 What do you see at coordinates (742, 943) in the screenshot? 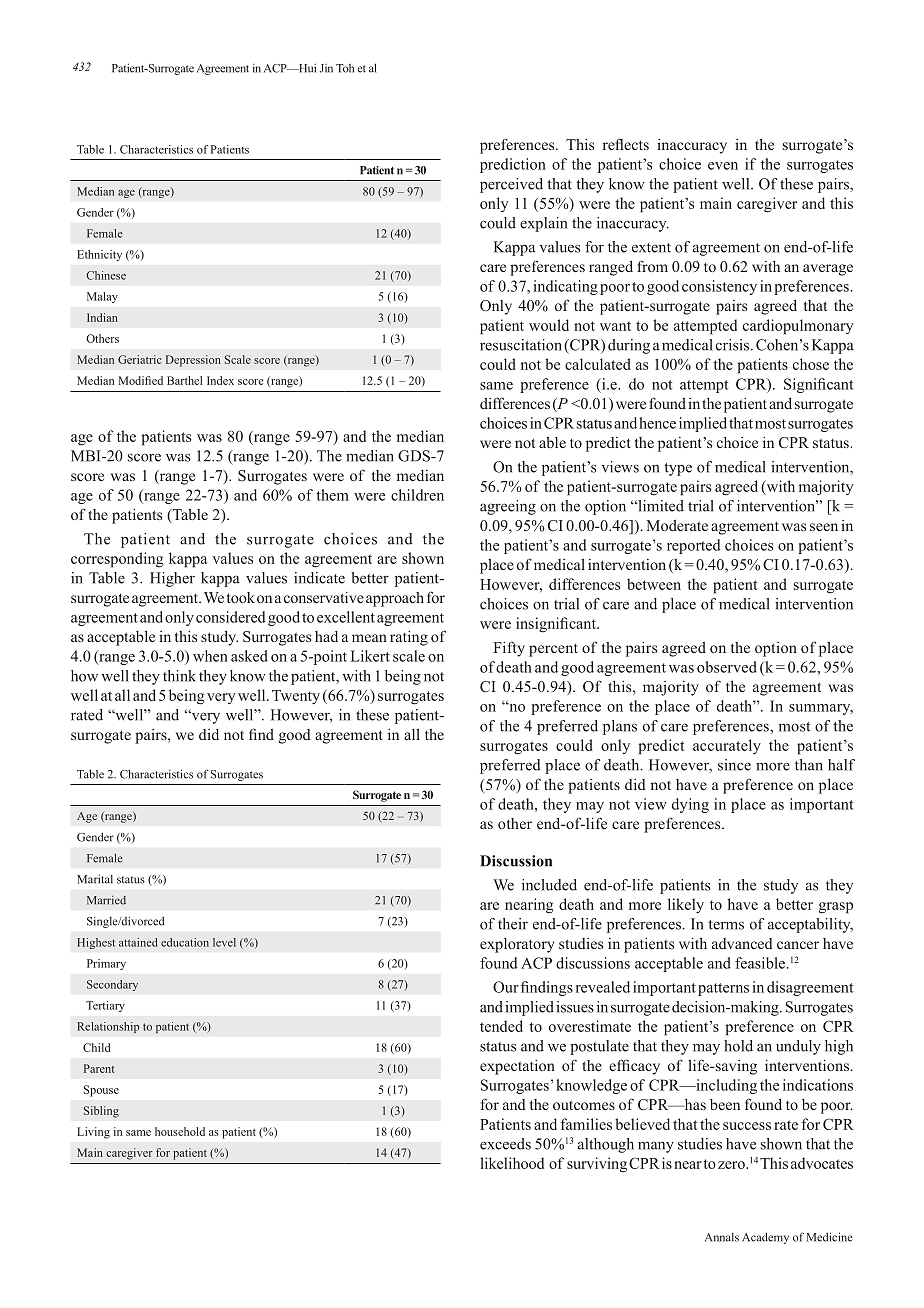
I see `advanced` at bounding box center [742, 943].
